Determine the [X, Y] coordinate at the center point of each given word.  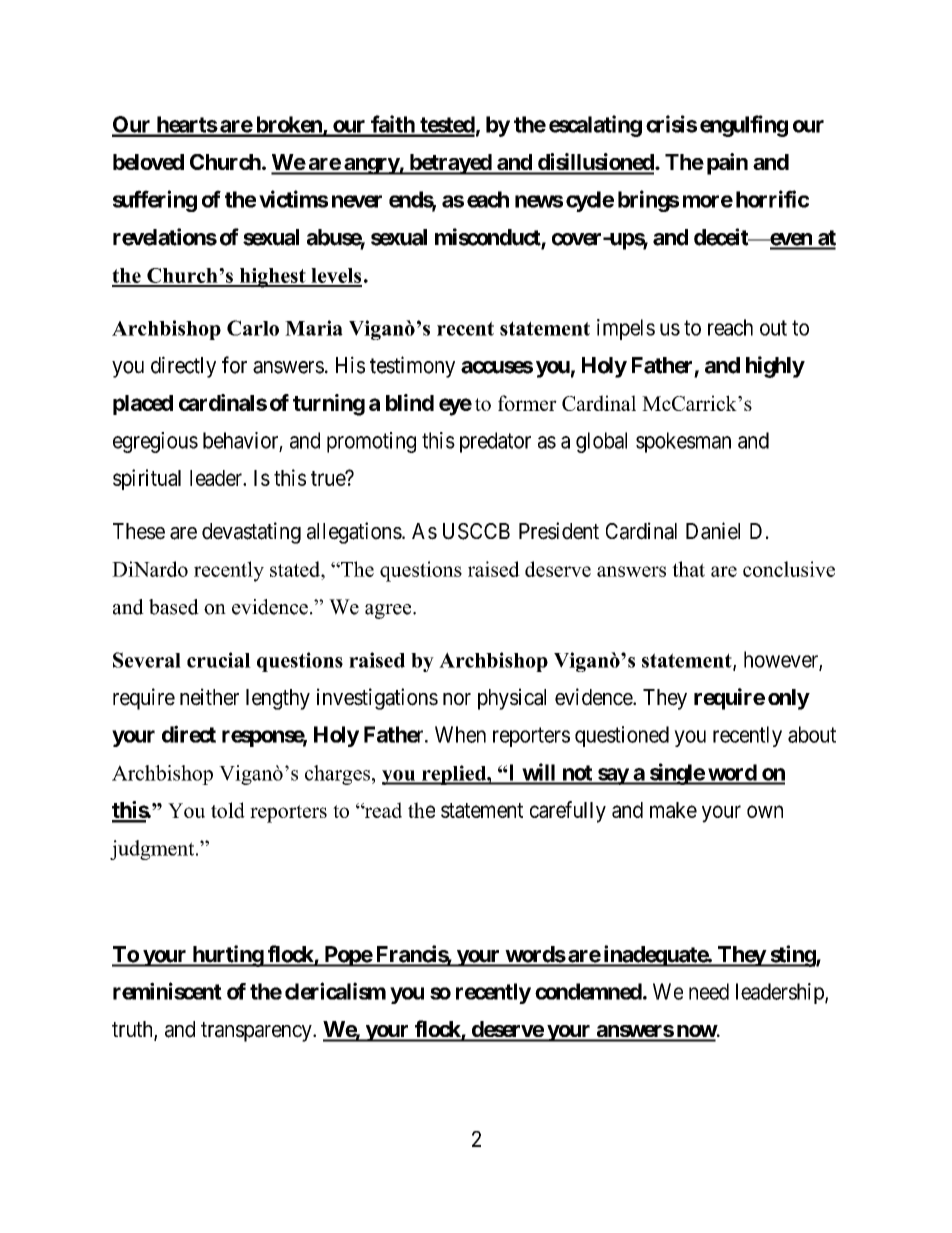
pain [727, 164]
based [174, 607]
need [709, 991]
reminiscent [167, 991]
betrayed [450, 164]
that [688, 569]
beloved [148, 162]
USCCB [476, 531]
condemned [588, 991]
